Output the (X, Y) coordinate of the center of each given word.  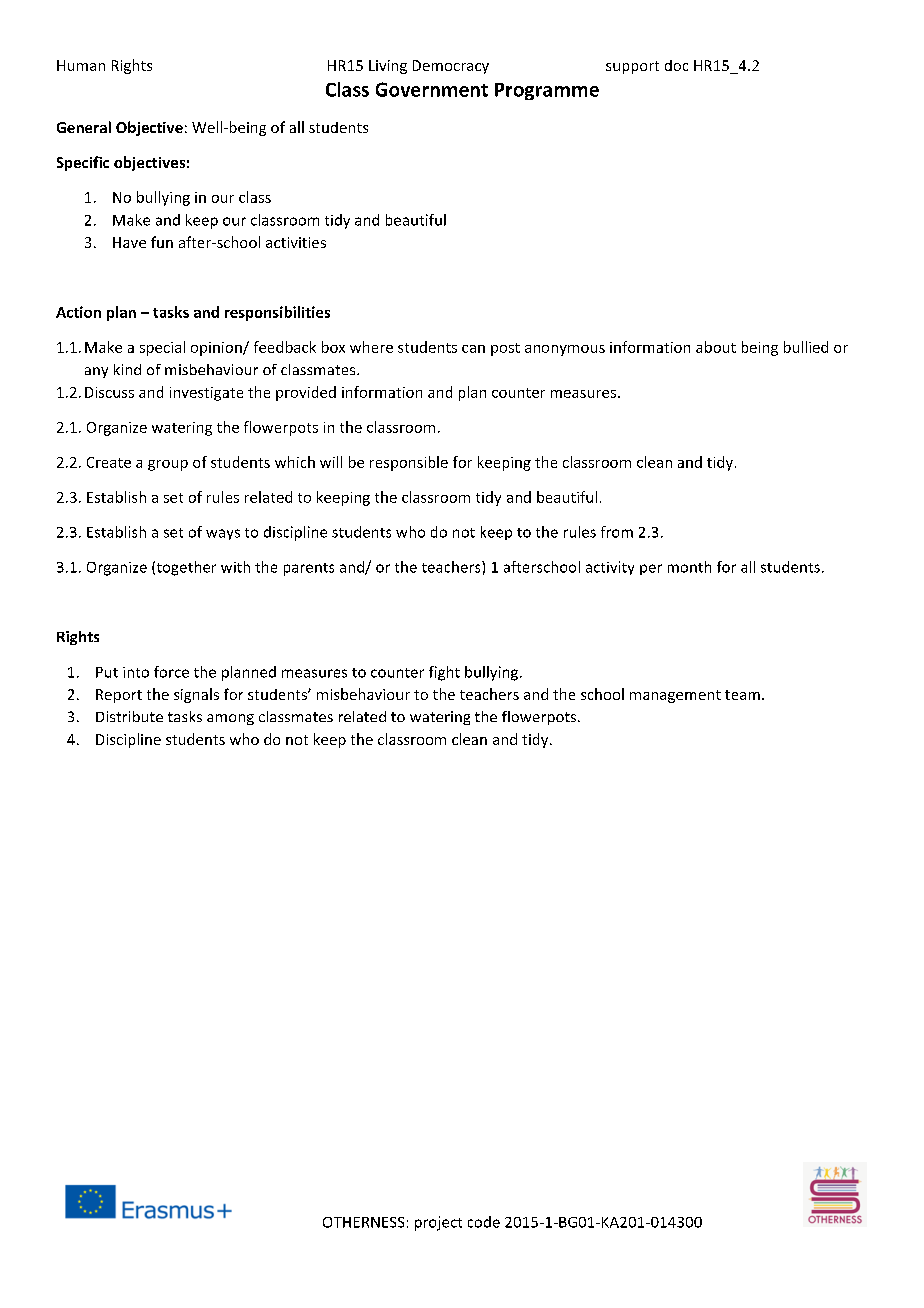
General (84, 127)
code (484, 1222)
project (438, 1223)
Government (432, 89)
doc (676, 65)
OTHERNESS (363, 1222)
